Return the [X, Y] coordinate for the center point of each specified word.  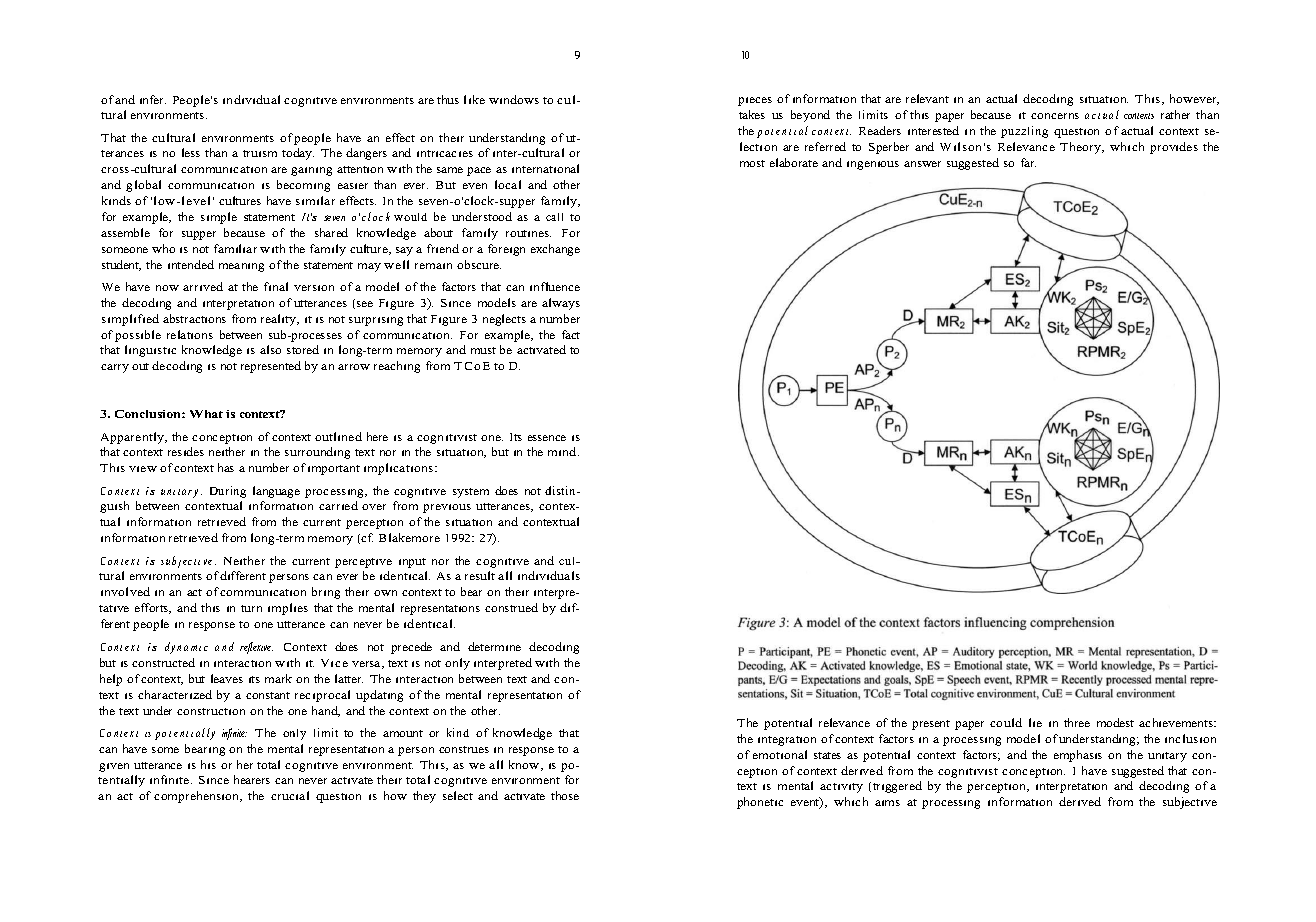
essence [547, 438]
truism [260, 153]
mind [563, 451]
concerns [1055, 116]
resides [186, 451]
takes [752, 114]
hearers [252, 779]
